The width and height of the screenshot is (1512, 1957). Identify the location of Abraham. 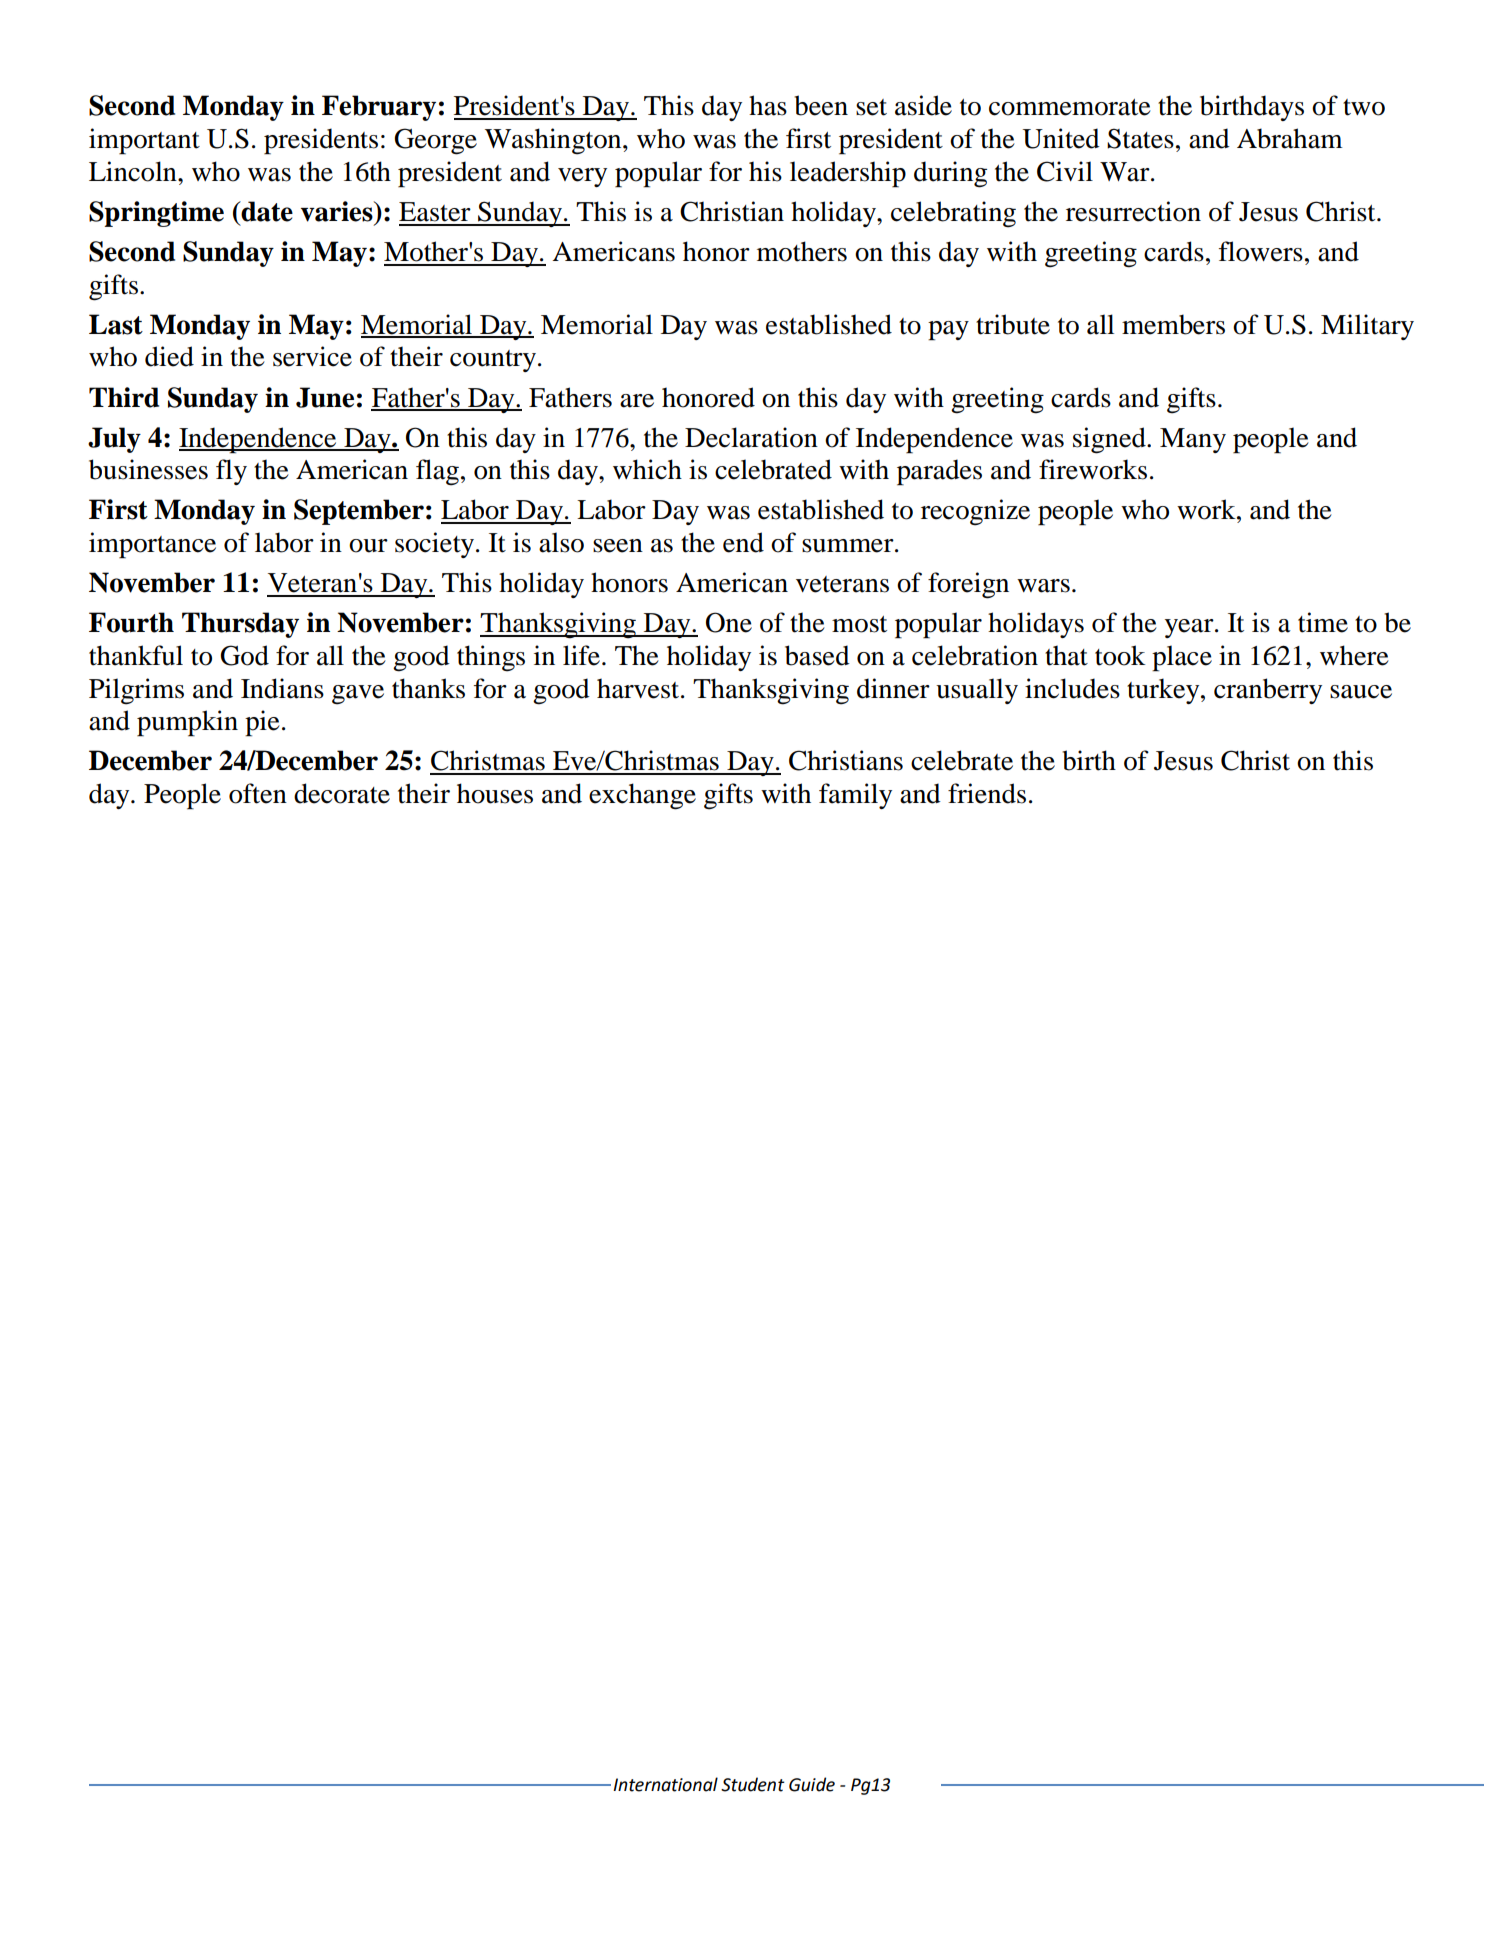
(1290, 138).
